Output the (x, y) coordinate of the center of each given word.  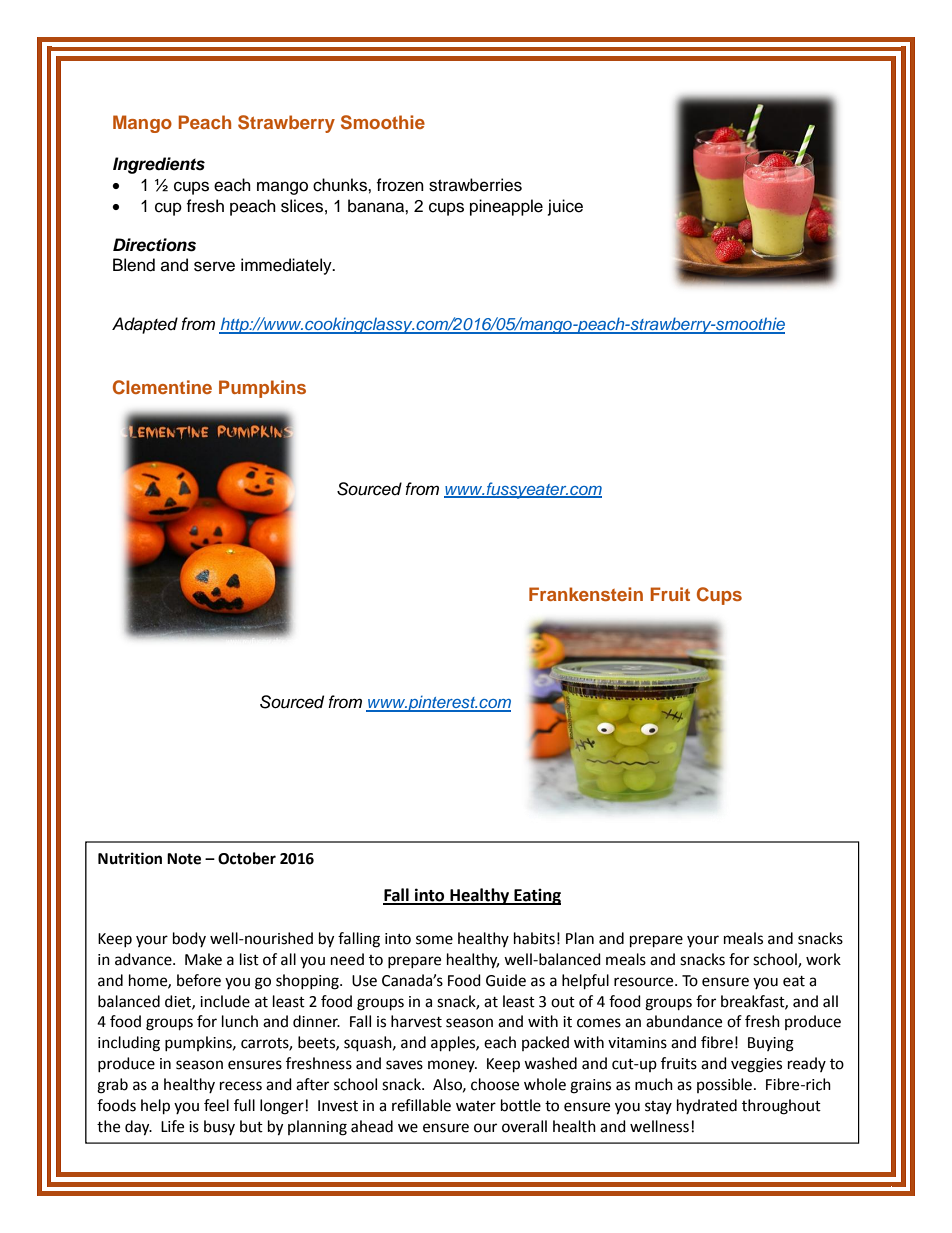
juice (565, 207)
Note (184, 859)
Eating (536, 896)
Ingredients (159, 165)
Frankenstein (586, 594)
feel (216, 1105)
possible (726, 1085)
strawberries (475, 185)
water (476, 1106)
